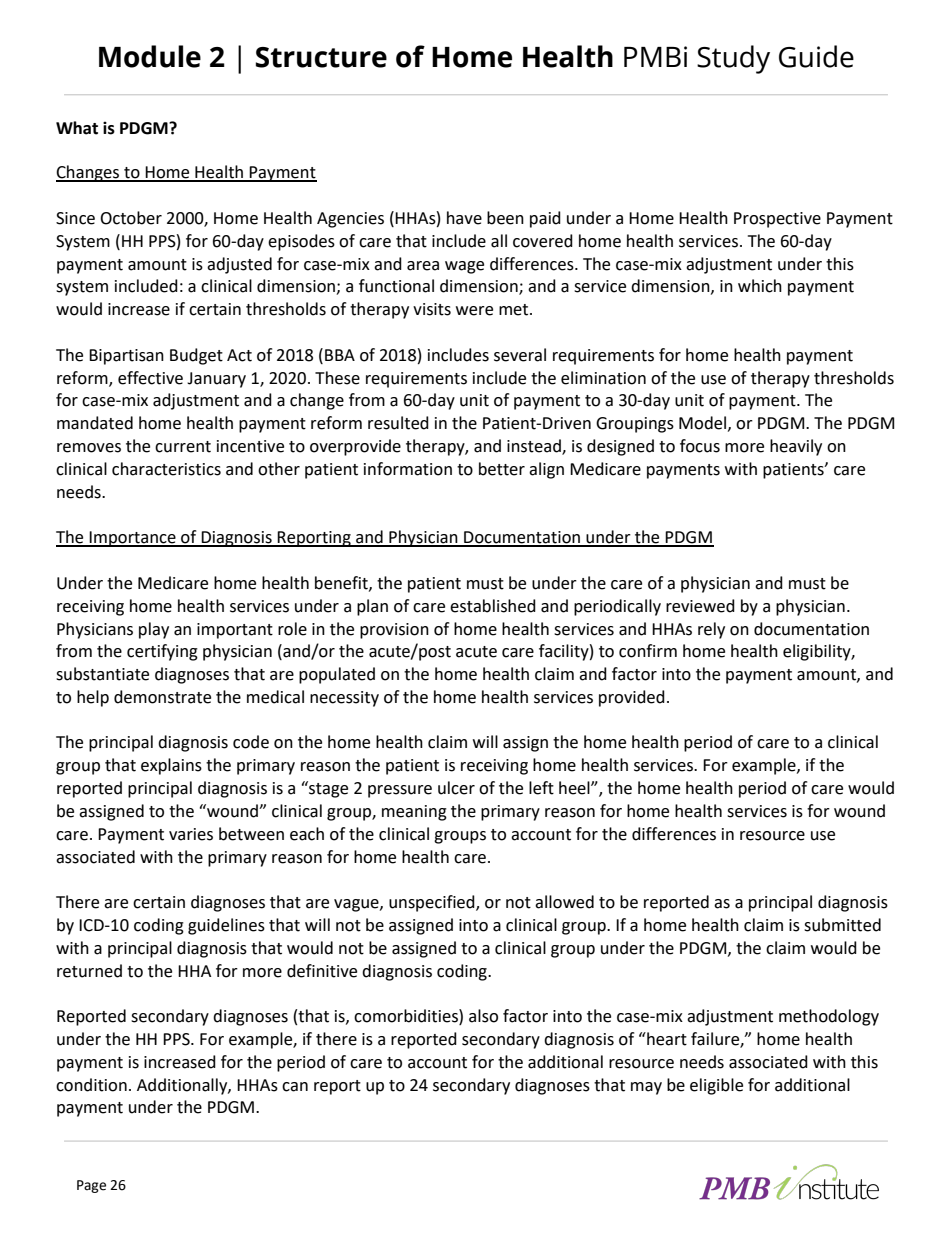  Describe the element at coordinates (154, 630) in the screenshot. I see `play` at that location.
